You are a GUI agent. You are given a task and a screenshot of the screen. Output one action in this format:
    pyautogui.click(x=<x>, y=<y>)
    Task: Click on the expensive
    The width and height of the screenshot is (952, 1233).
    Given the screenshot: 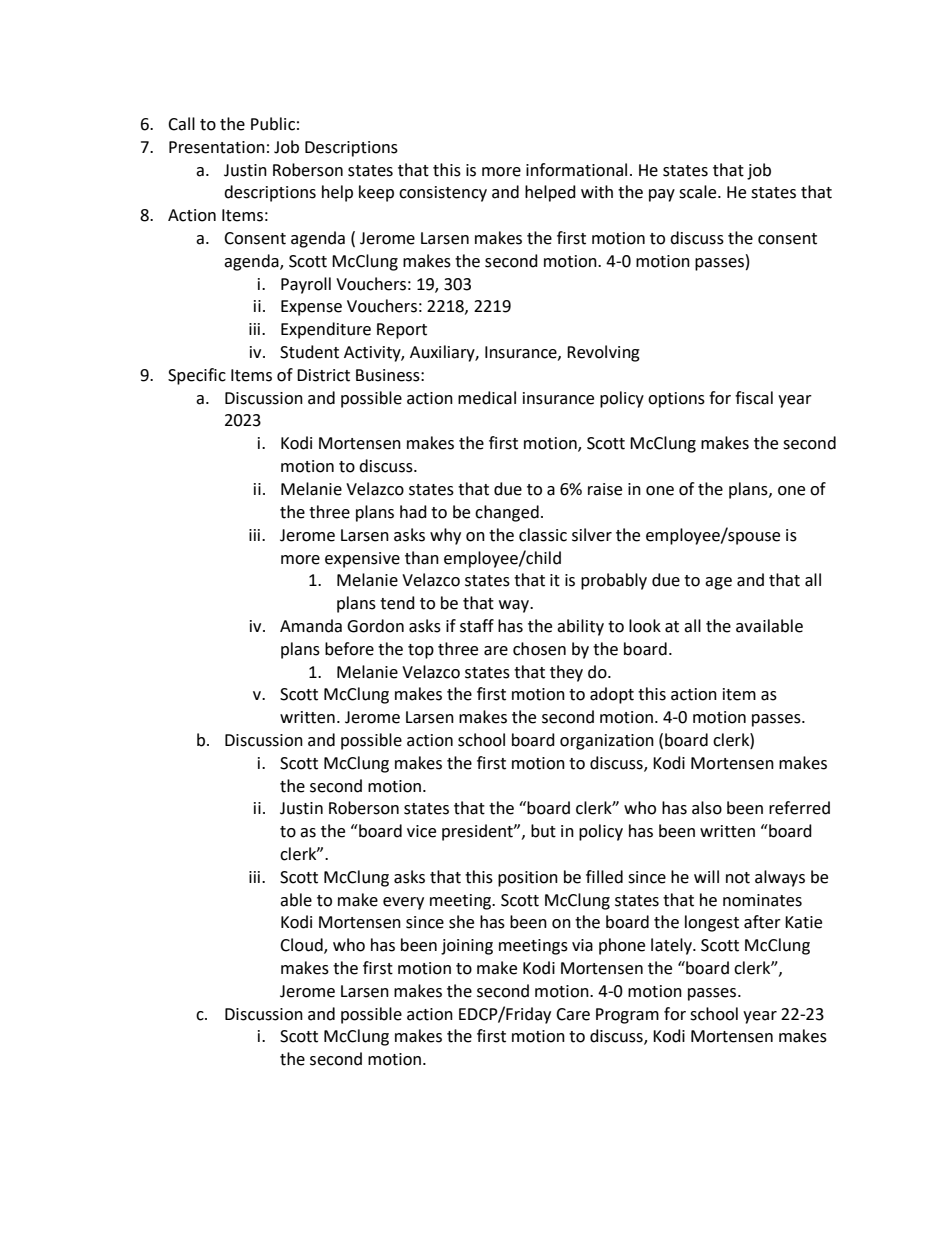 What is the action you would take?
    pyautogui.click(x=362, y=560)
